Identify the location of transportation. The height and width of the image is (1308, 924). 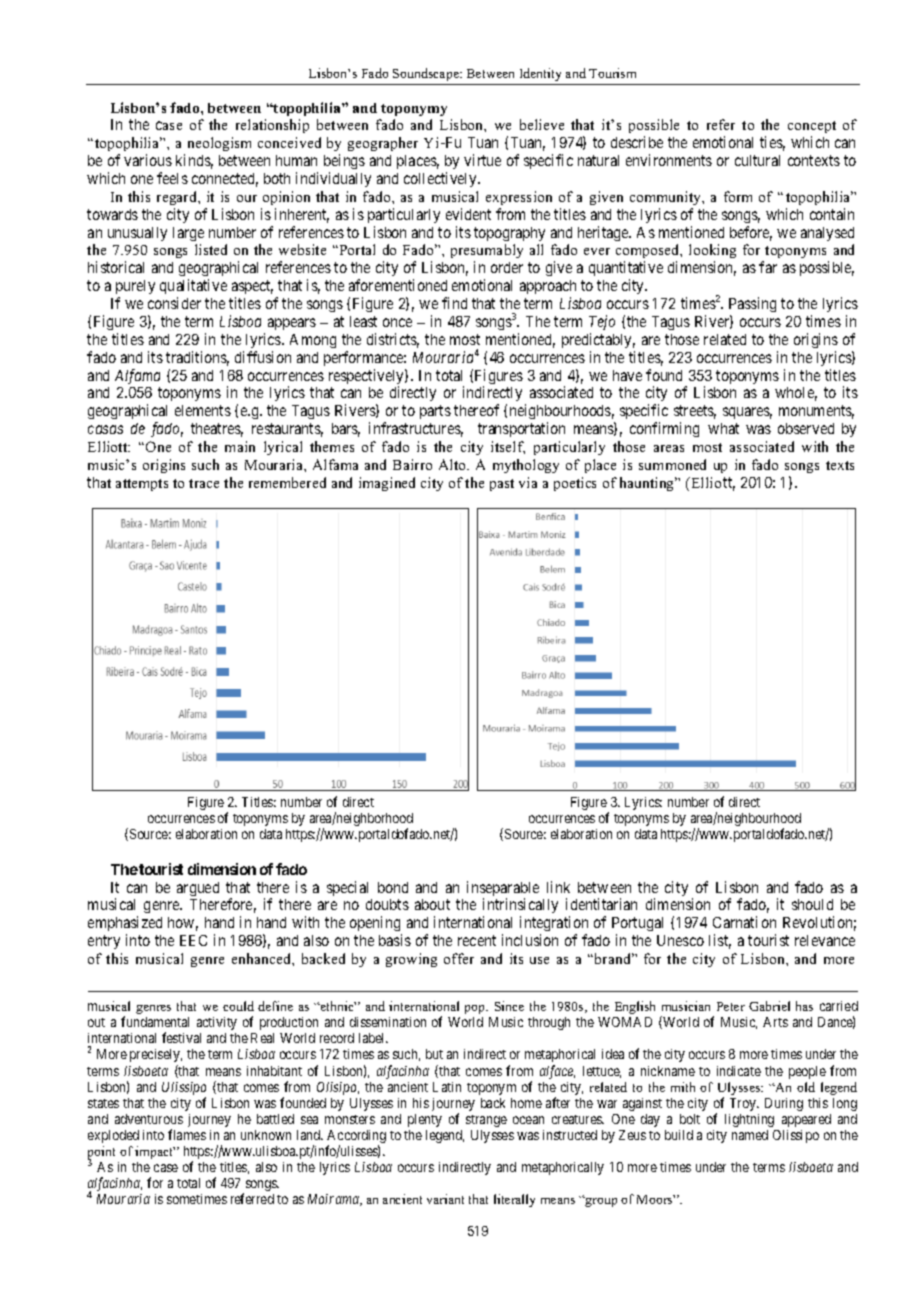
(521, 429).
